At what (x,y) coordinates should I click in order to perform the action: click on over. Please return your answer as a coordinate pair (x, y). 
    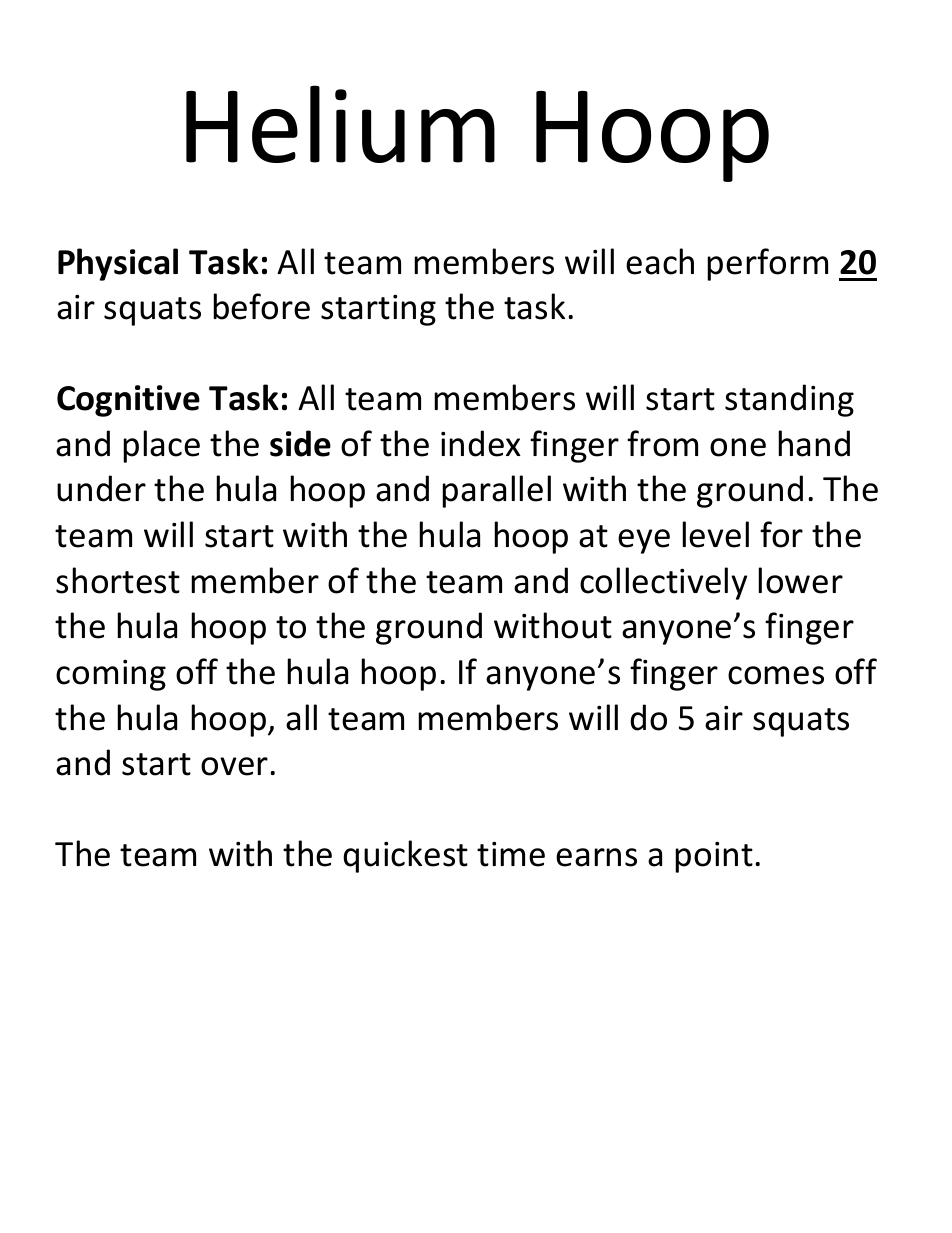
    Looking at the image, I should click on (236, 766).
